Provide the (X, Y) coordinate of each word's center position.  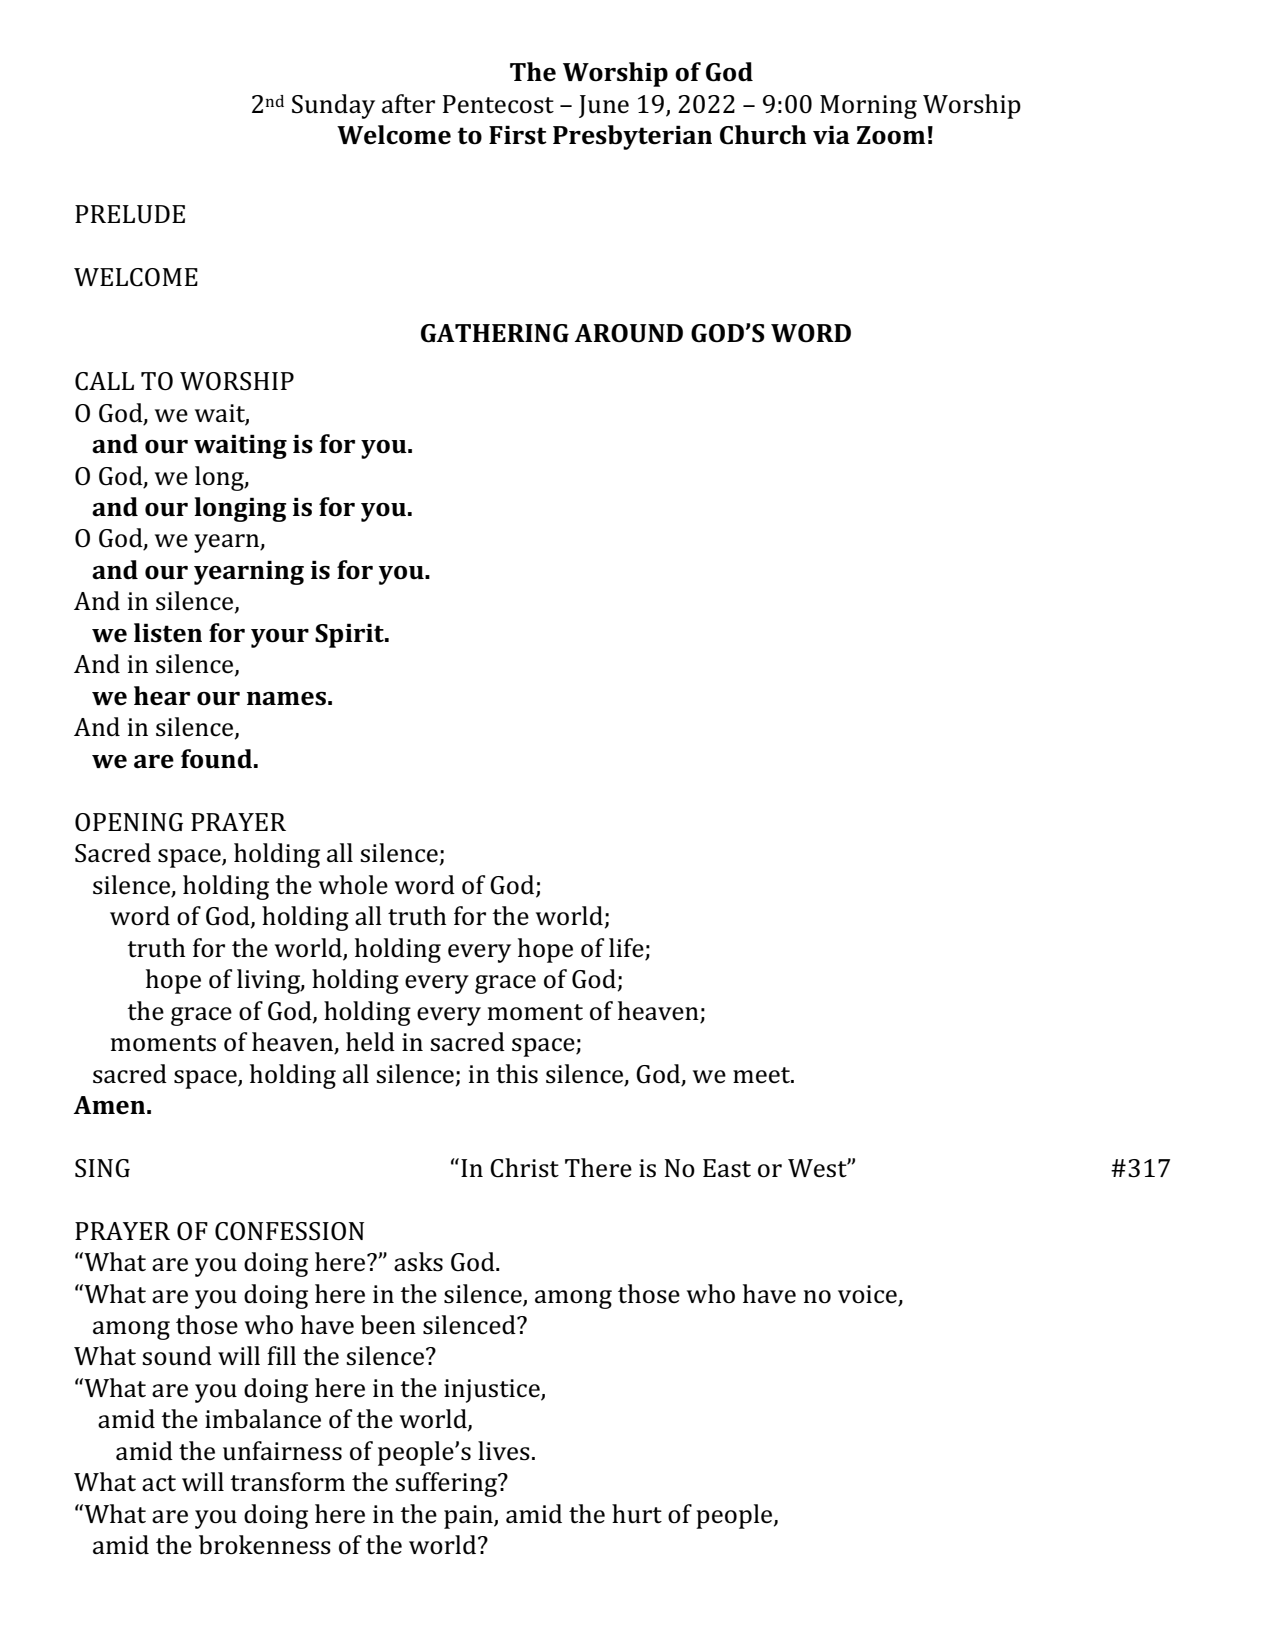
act (159, 1483)
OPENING (129, 822)
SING (102, 1168)
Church (763, 135)
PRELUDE (130, 214)
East (727, 1168)
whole (353, 885)
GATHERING (495, 333)
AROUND (628, 333)
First (518, 135)
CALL (104, 381)
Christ (524, 1168)
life (626, 948)
